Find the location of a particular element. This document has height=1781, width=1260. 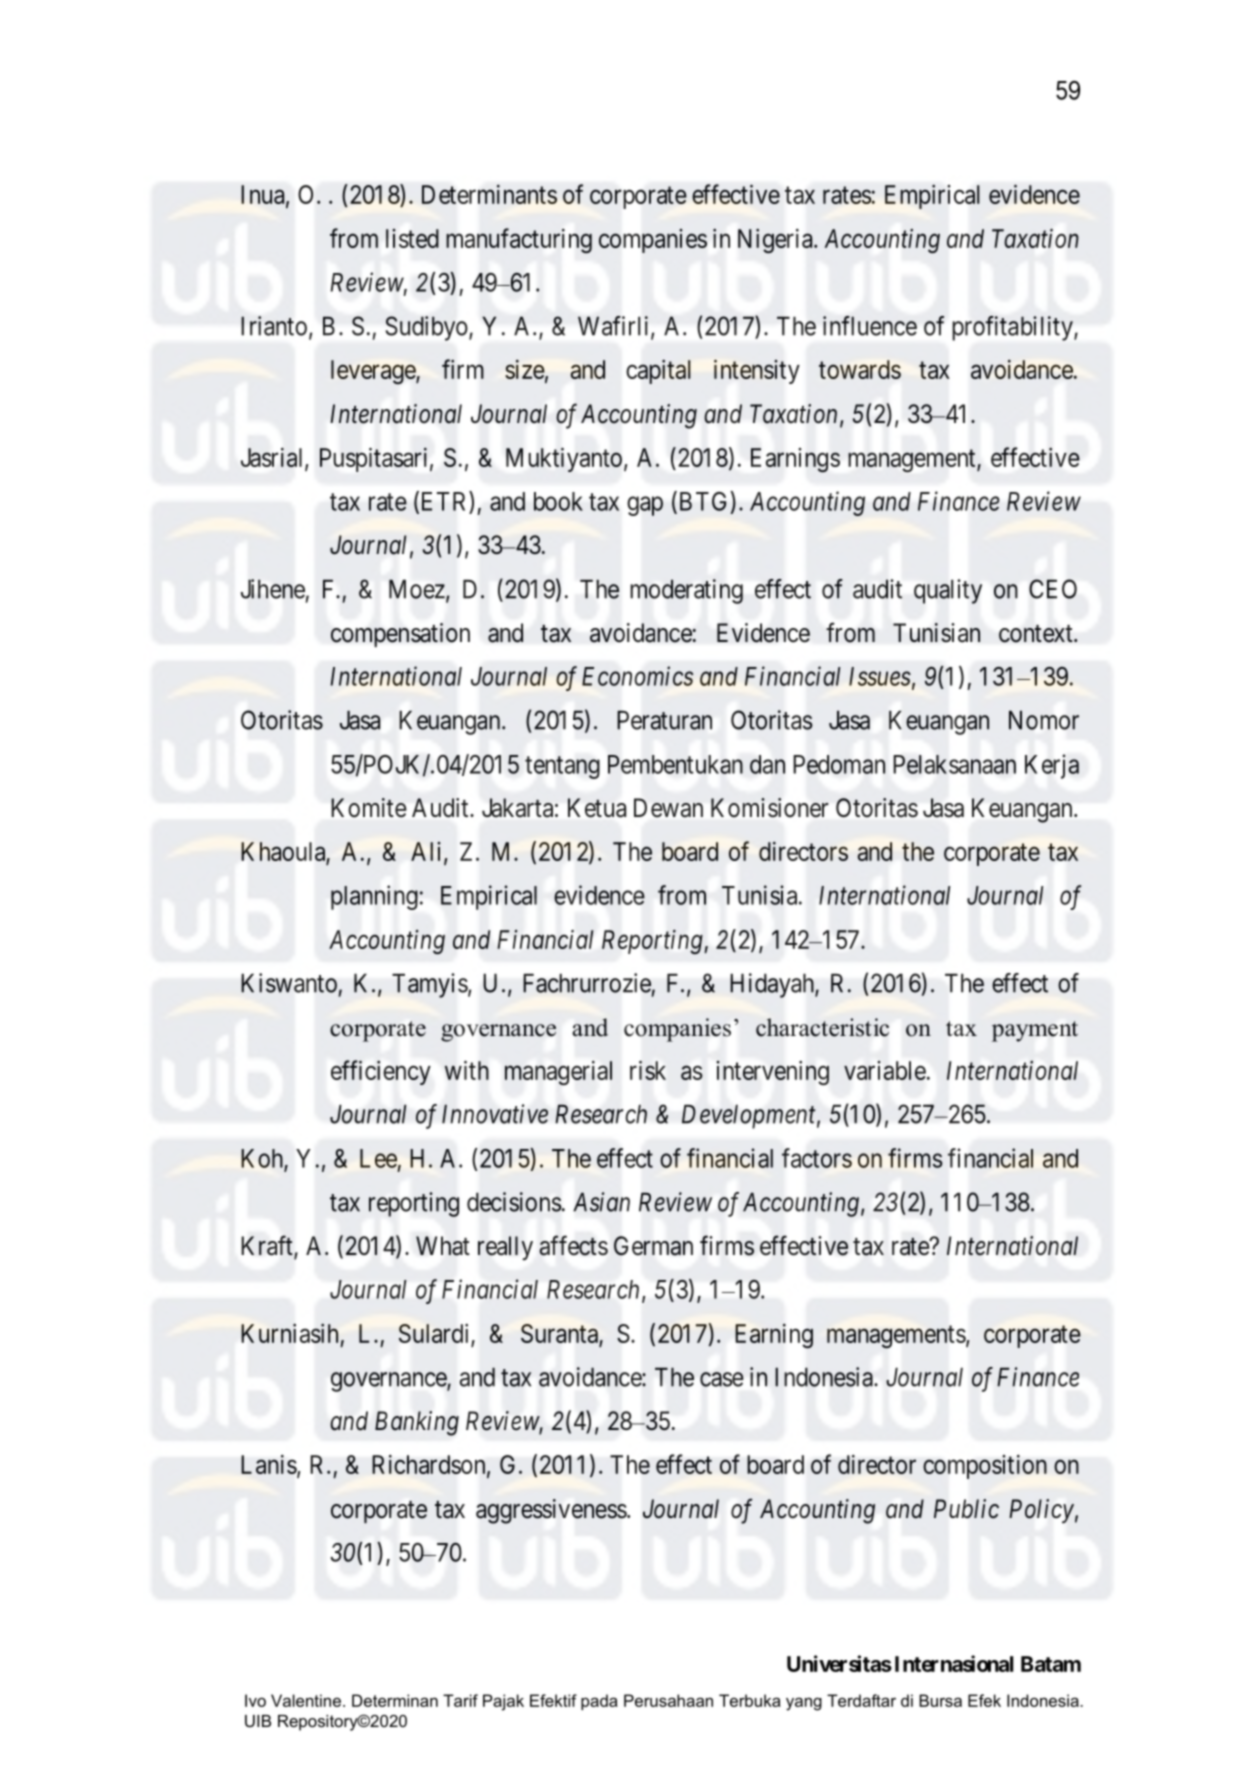

capital is located at coordinates (658, 372).
